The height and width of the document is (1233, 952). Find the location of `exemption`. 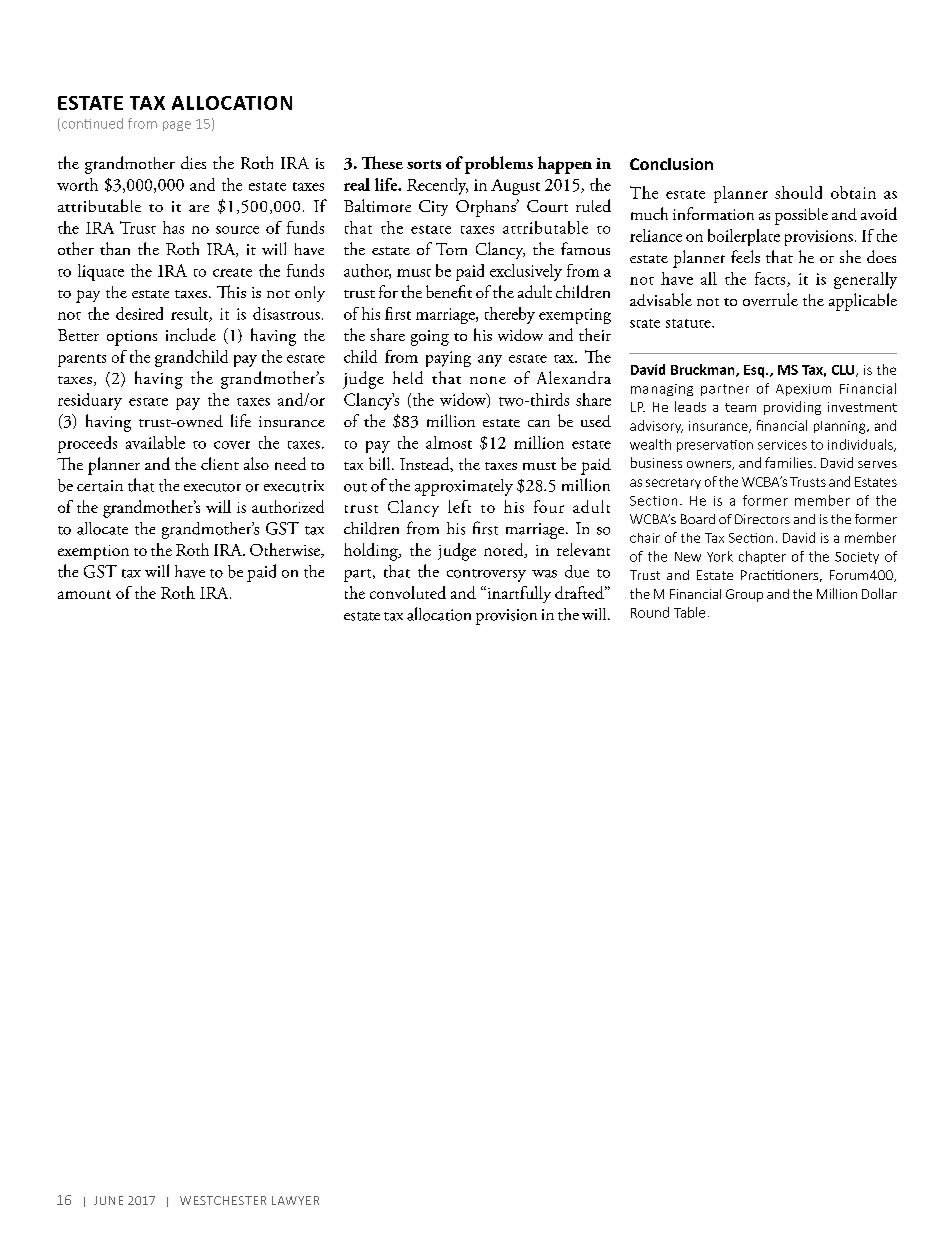

exemption is located at coordinates (93, 552).
